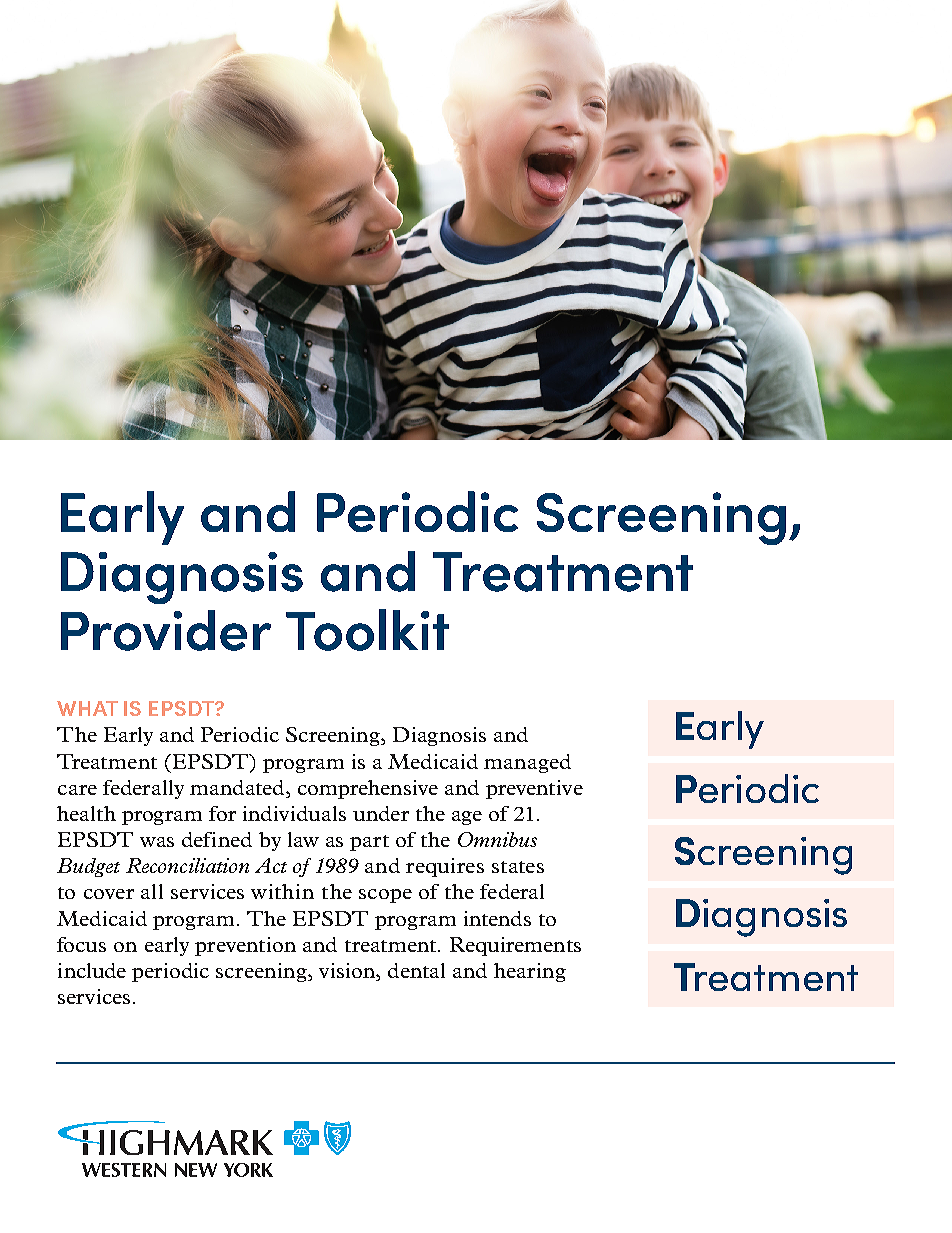 The height and width of the image is (1233, 952). I want to click on vision, so click(348, 972).
